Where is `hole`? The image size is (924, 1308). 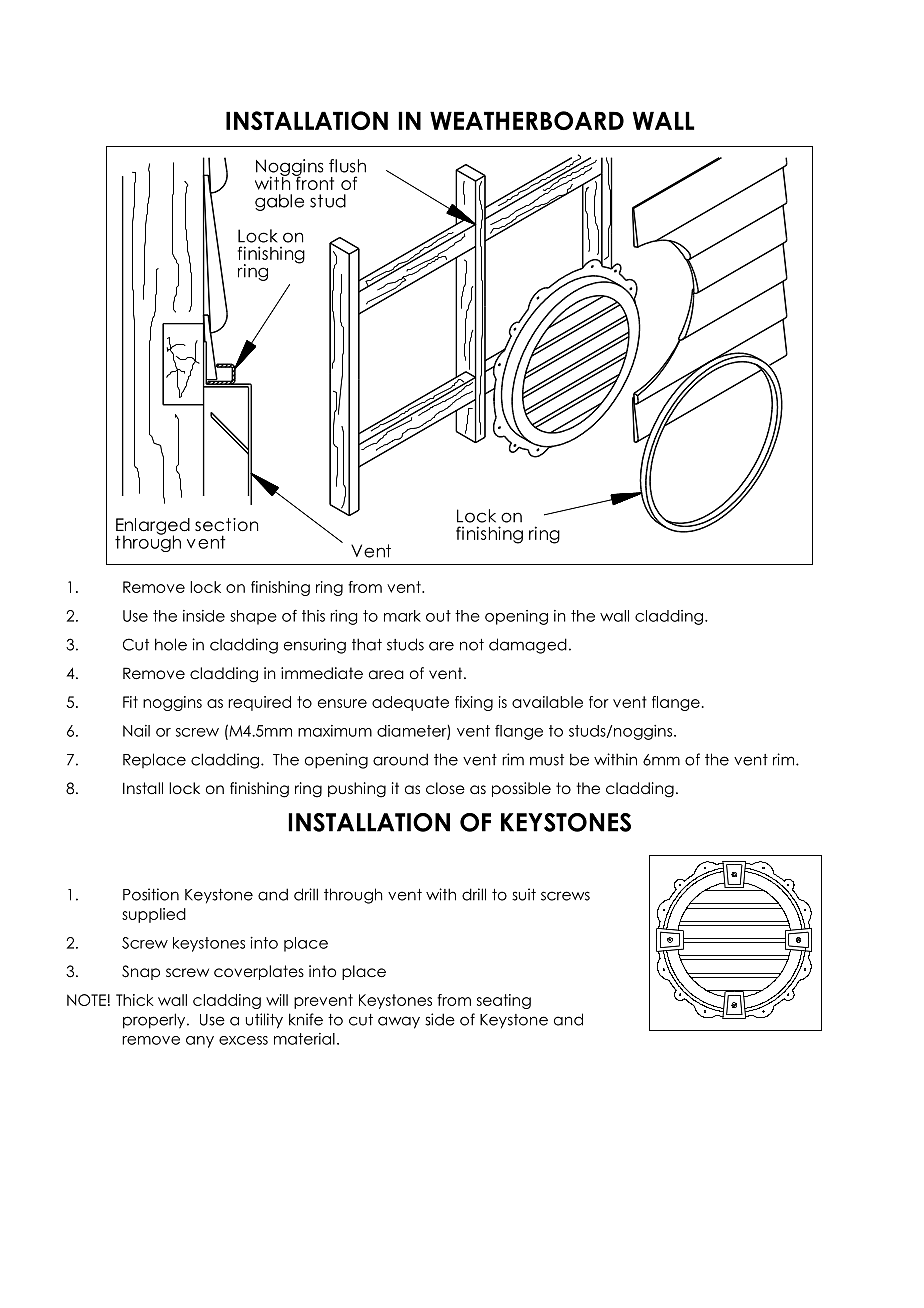
hole is located at coordinates (171, 644).
